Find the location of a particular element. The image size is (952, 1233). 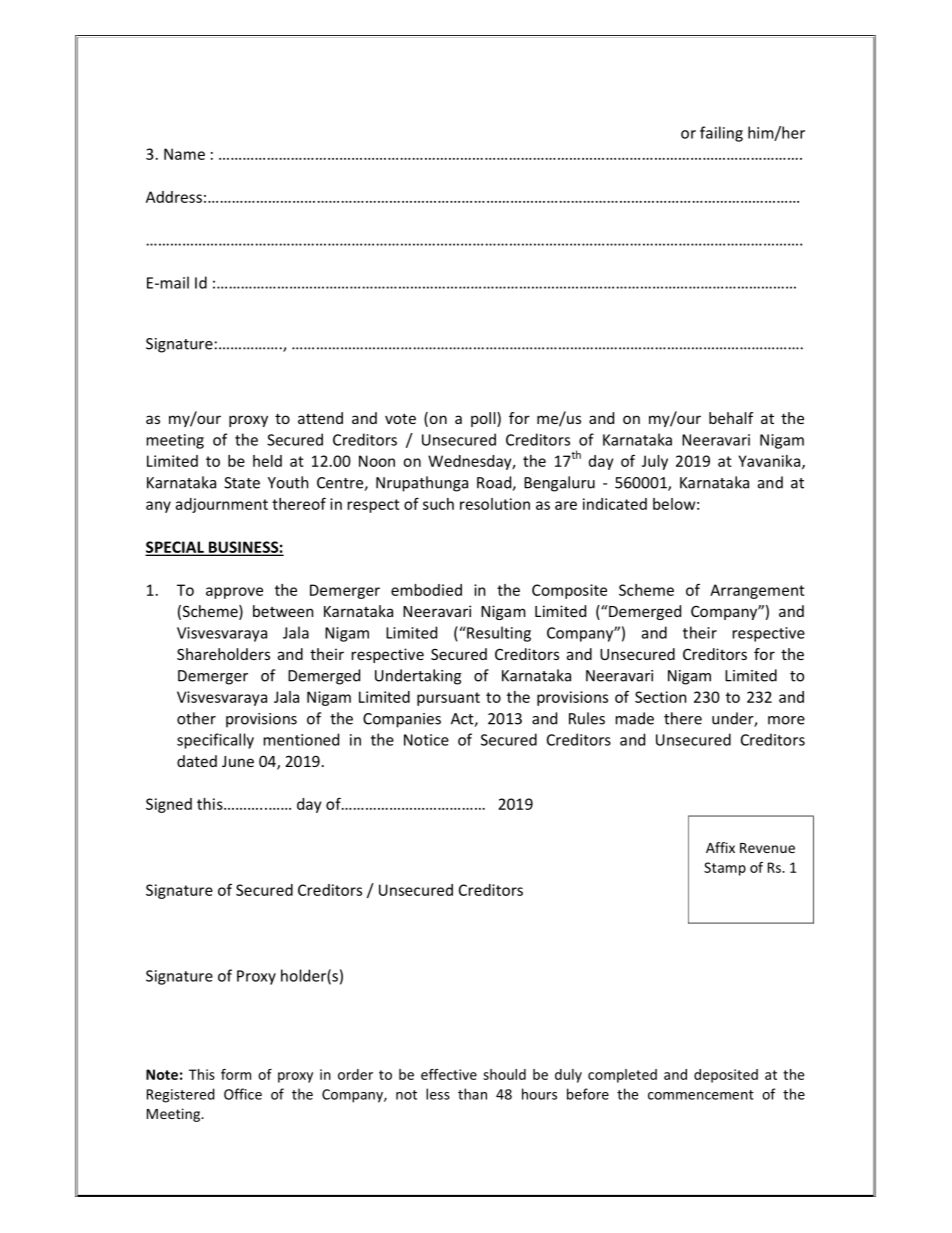

Name is located at coordinates (184, 154).
